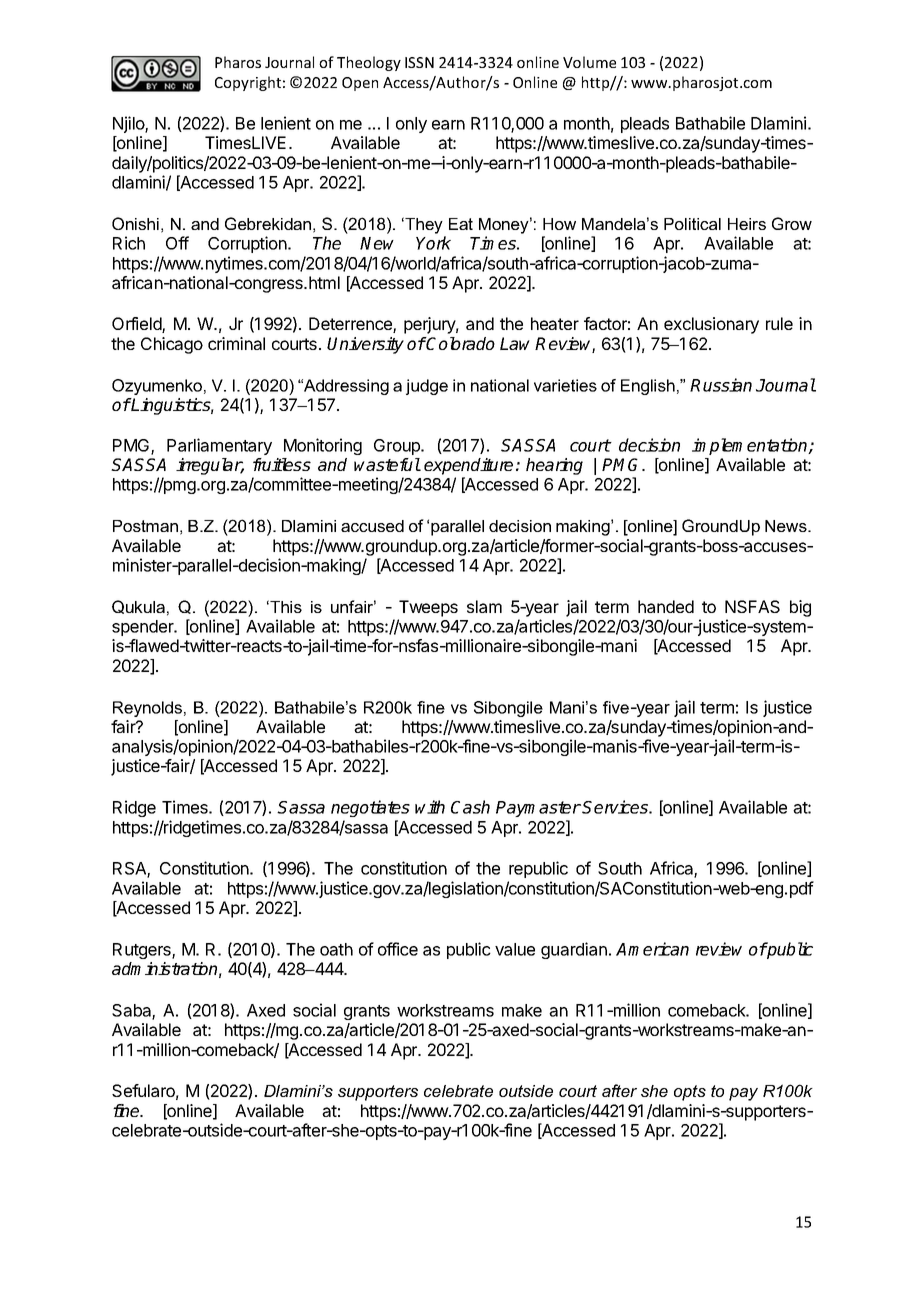 The image size is (924, 1308). What do you see at coordinates (711, 325) in the screenshot?
I see `exclusionary` at bounding box center [711, 325].
